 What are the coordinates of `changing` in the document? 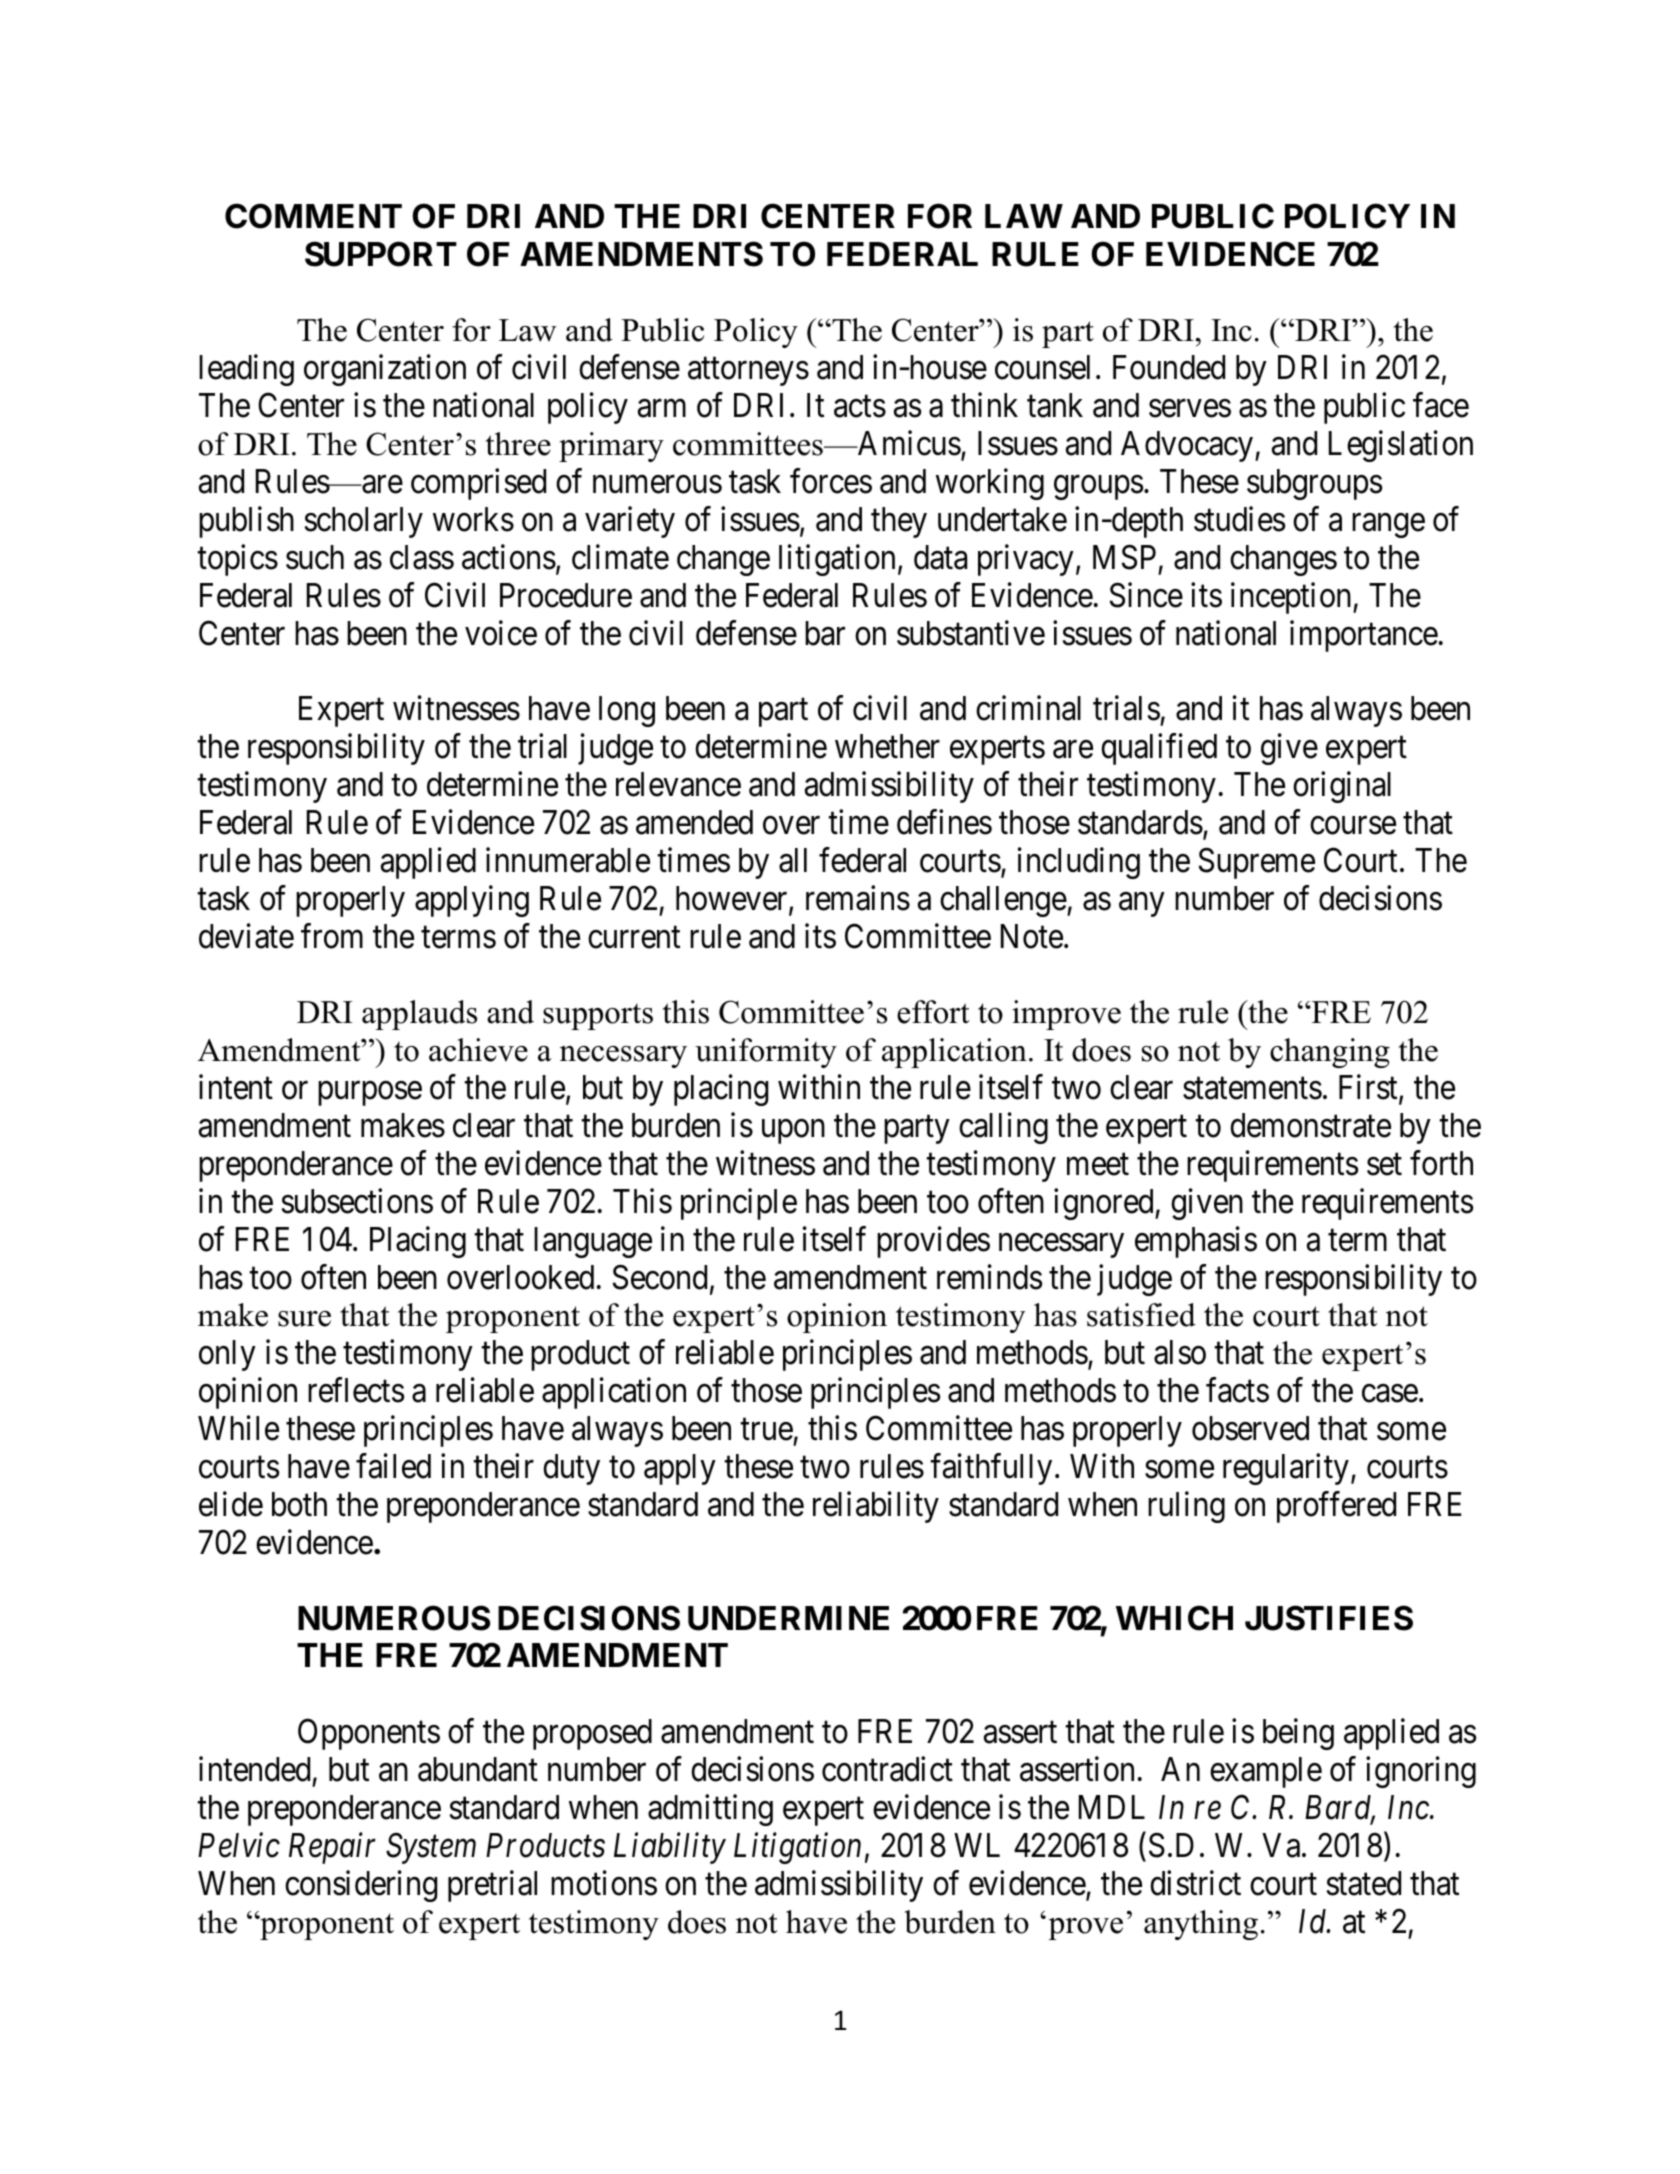 It's located at (1330, 1053).
